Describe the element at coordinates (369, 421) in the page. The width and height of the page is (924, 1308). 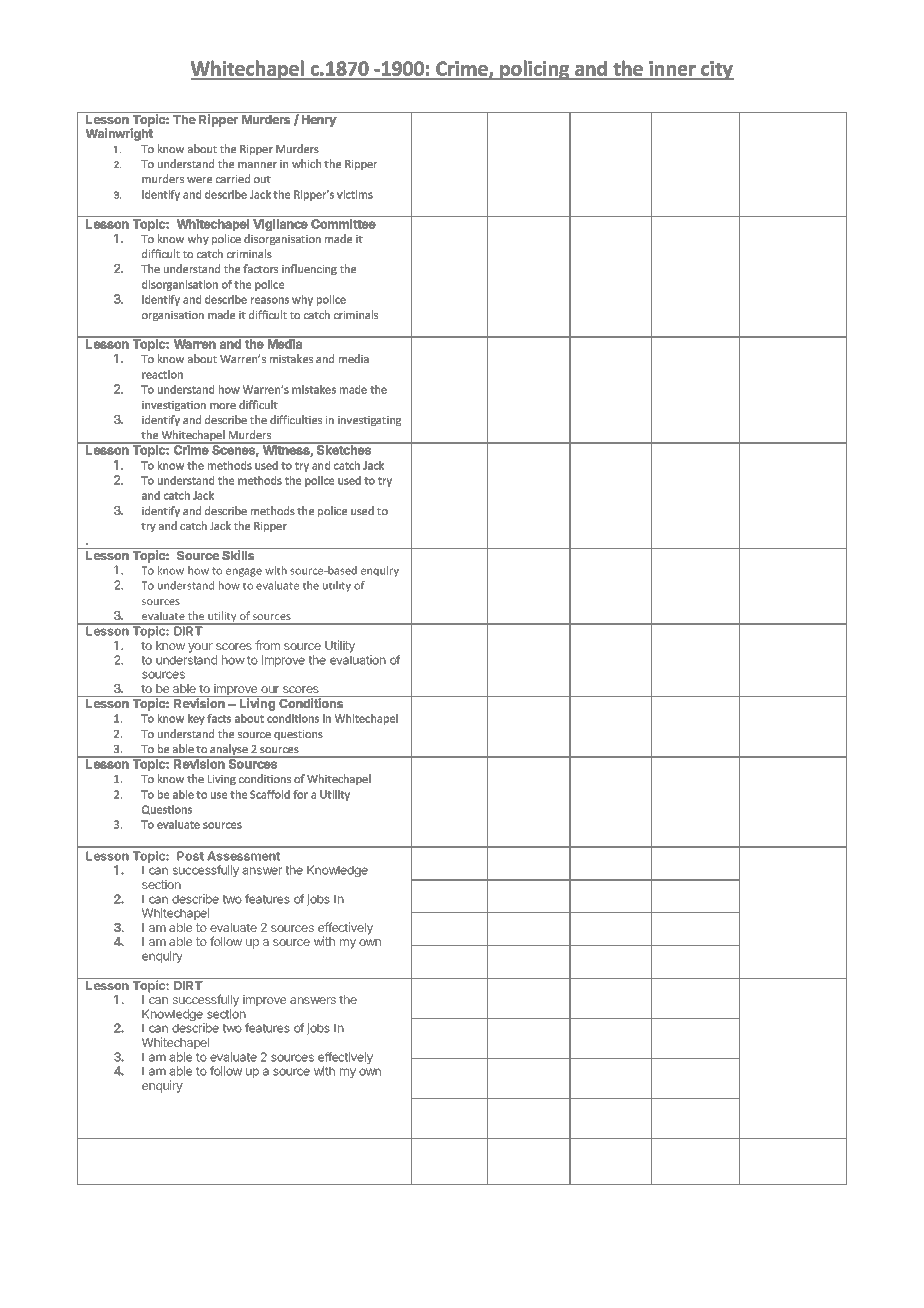
I see `investigating` at that location.
